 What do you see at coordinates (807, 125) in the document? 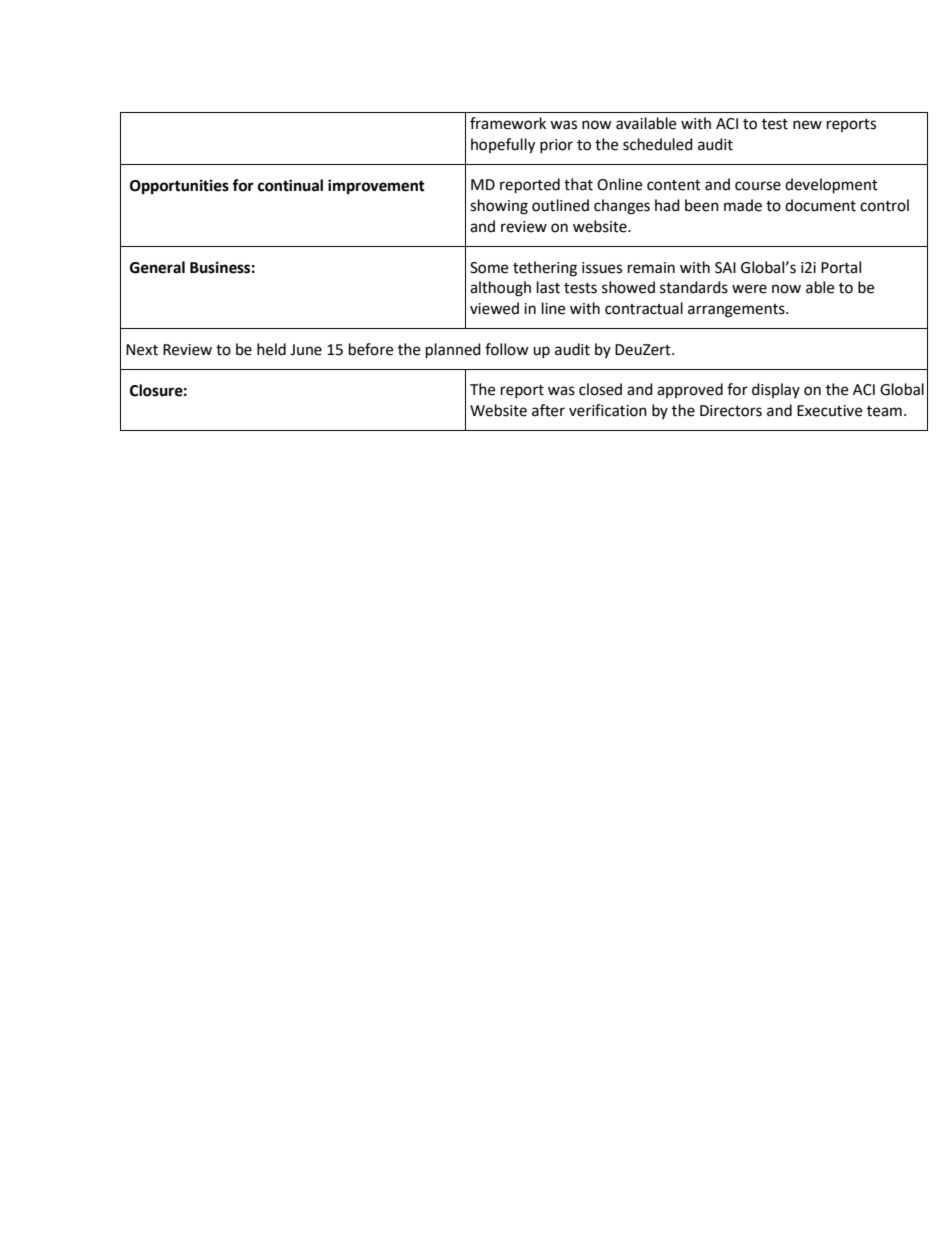
I see `new` at bounding box center [807, 125].
